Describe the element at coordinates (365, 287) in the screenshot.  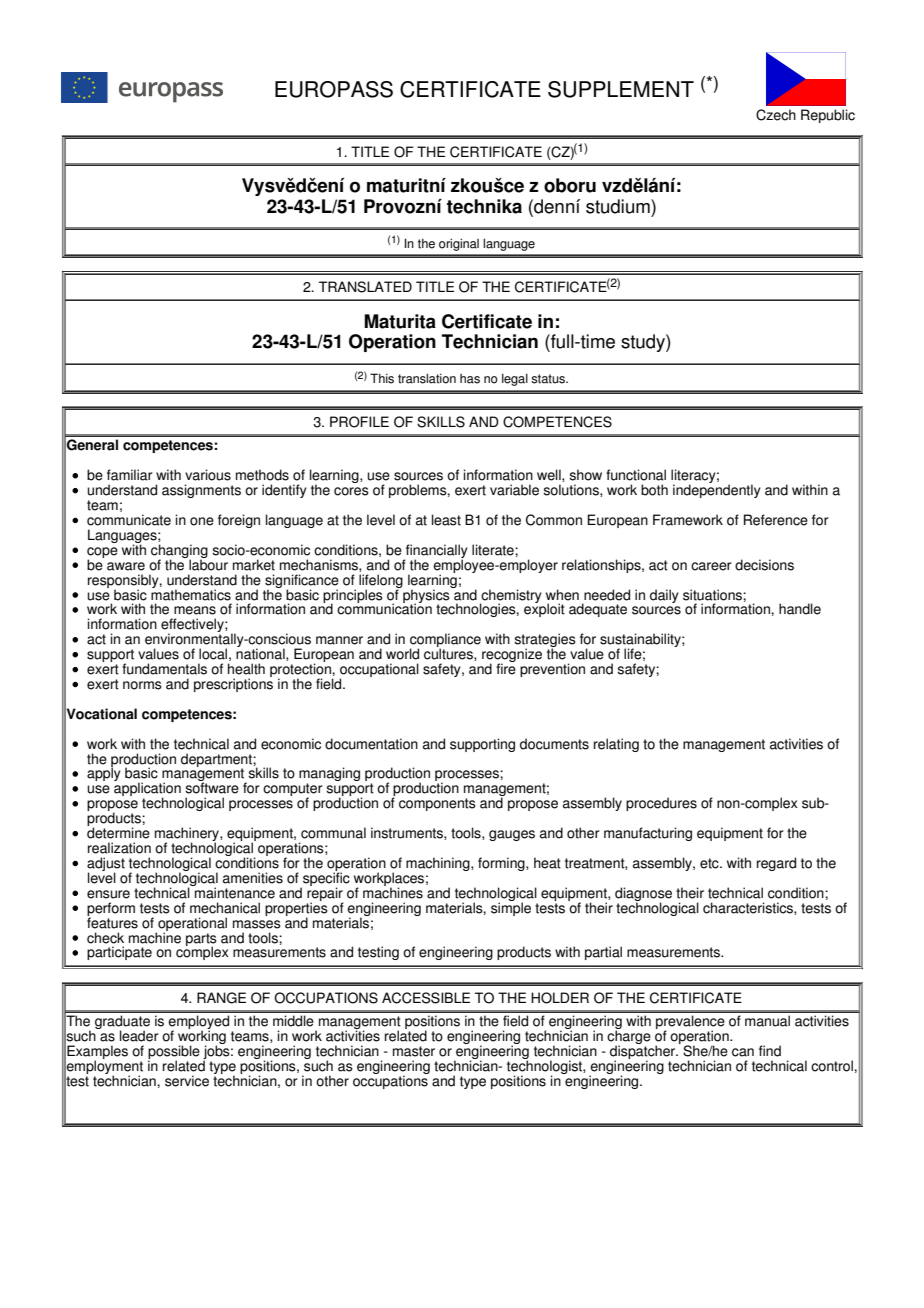
I see `TRANSLATED` at that location.
